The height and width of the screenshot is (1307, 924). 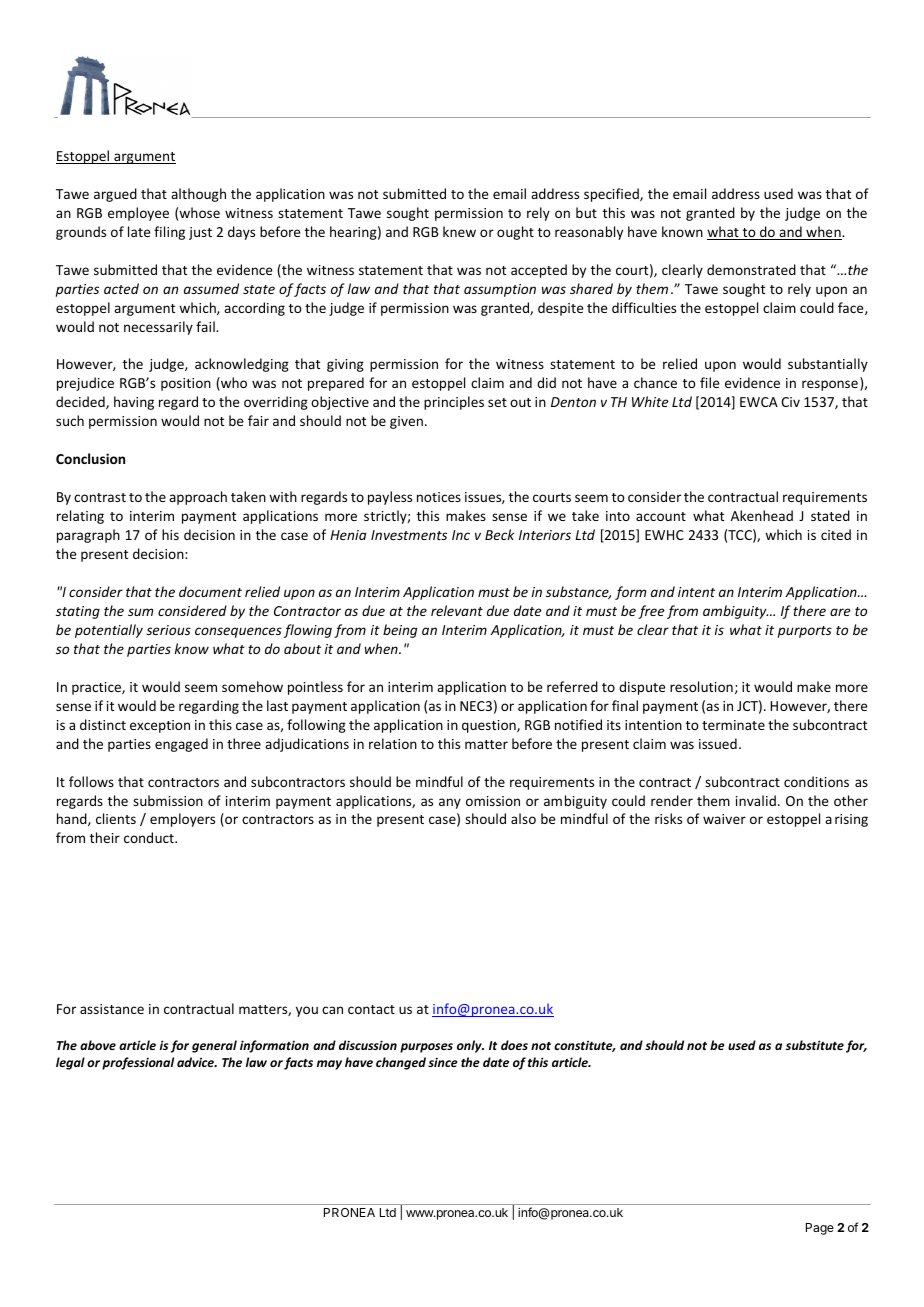 I want to click on exception, so click(x=160, y=726).
